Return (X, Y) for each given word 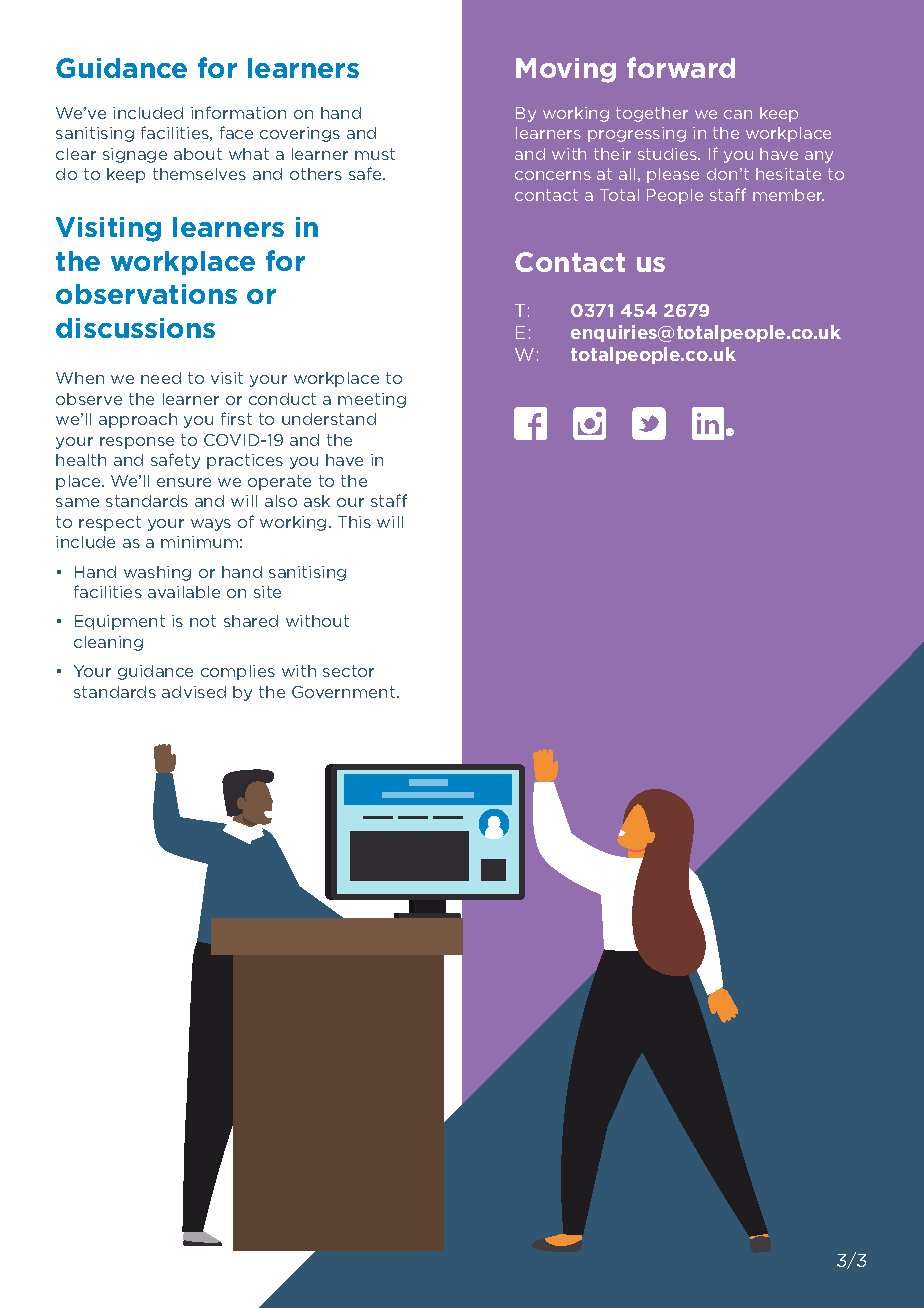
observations (146, 294)
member (788, 195)
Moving (566, 70)
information (238, 112)
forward (681, 67)
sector (348, 671)
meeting (372, 400)
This (354, 522)
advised (194, 692)
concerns (553, 175)
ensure (184, 482)
